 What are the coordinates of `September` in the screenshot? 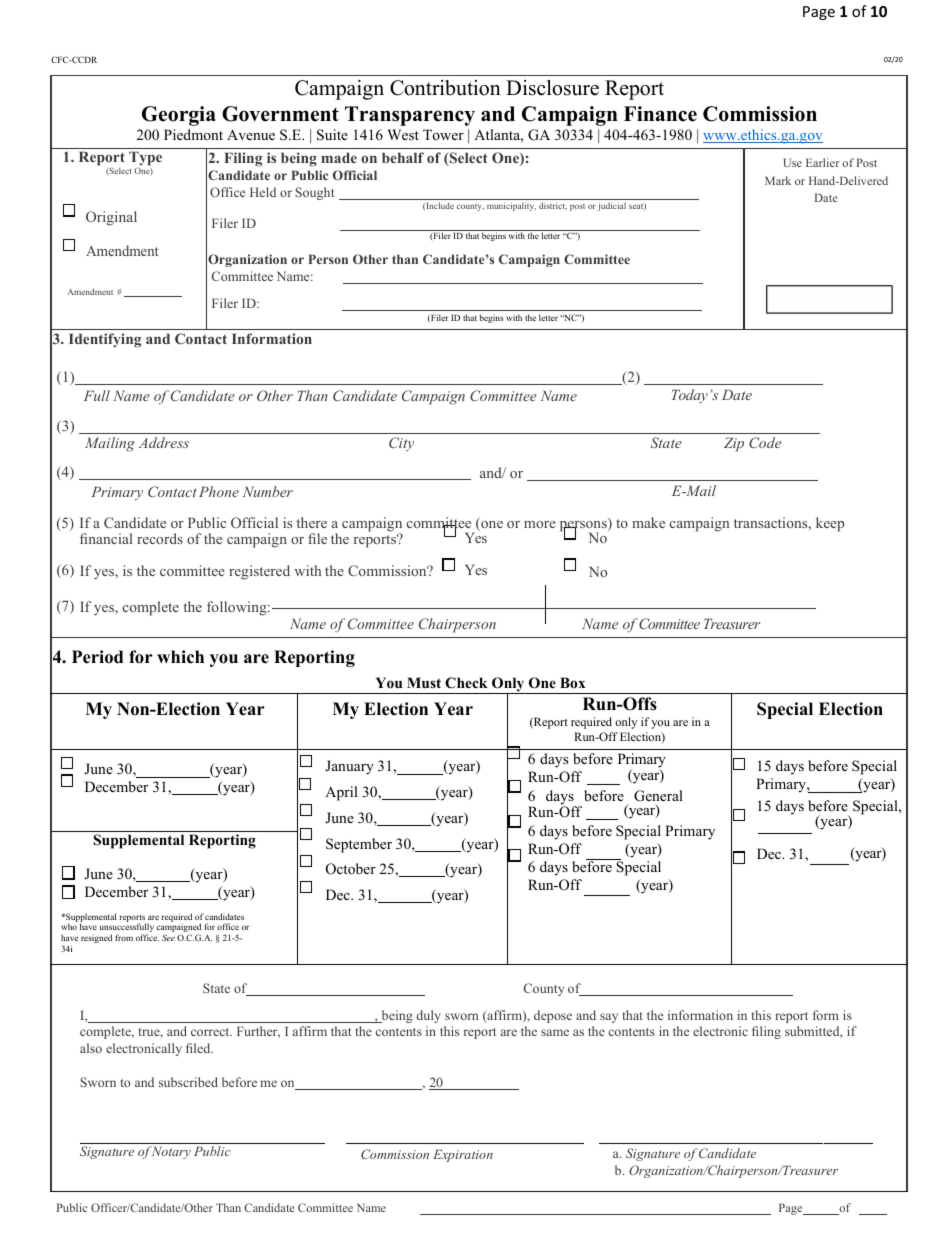 It's located at (359, 845).
